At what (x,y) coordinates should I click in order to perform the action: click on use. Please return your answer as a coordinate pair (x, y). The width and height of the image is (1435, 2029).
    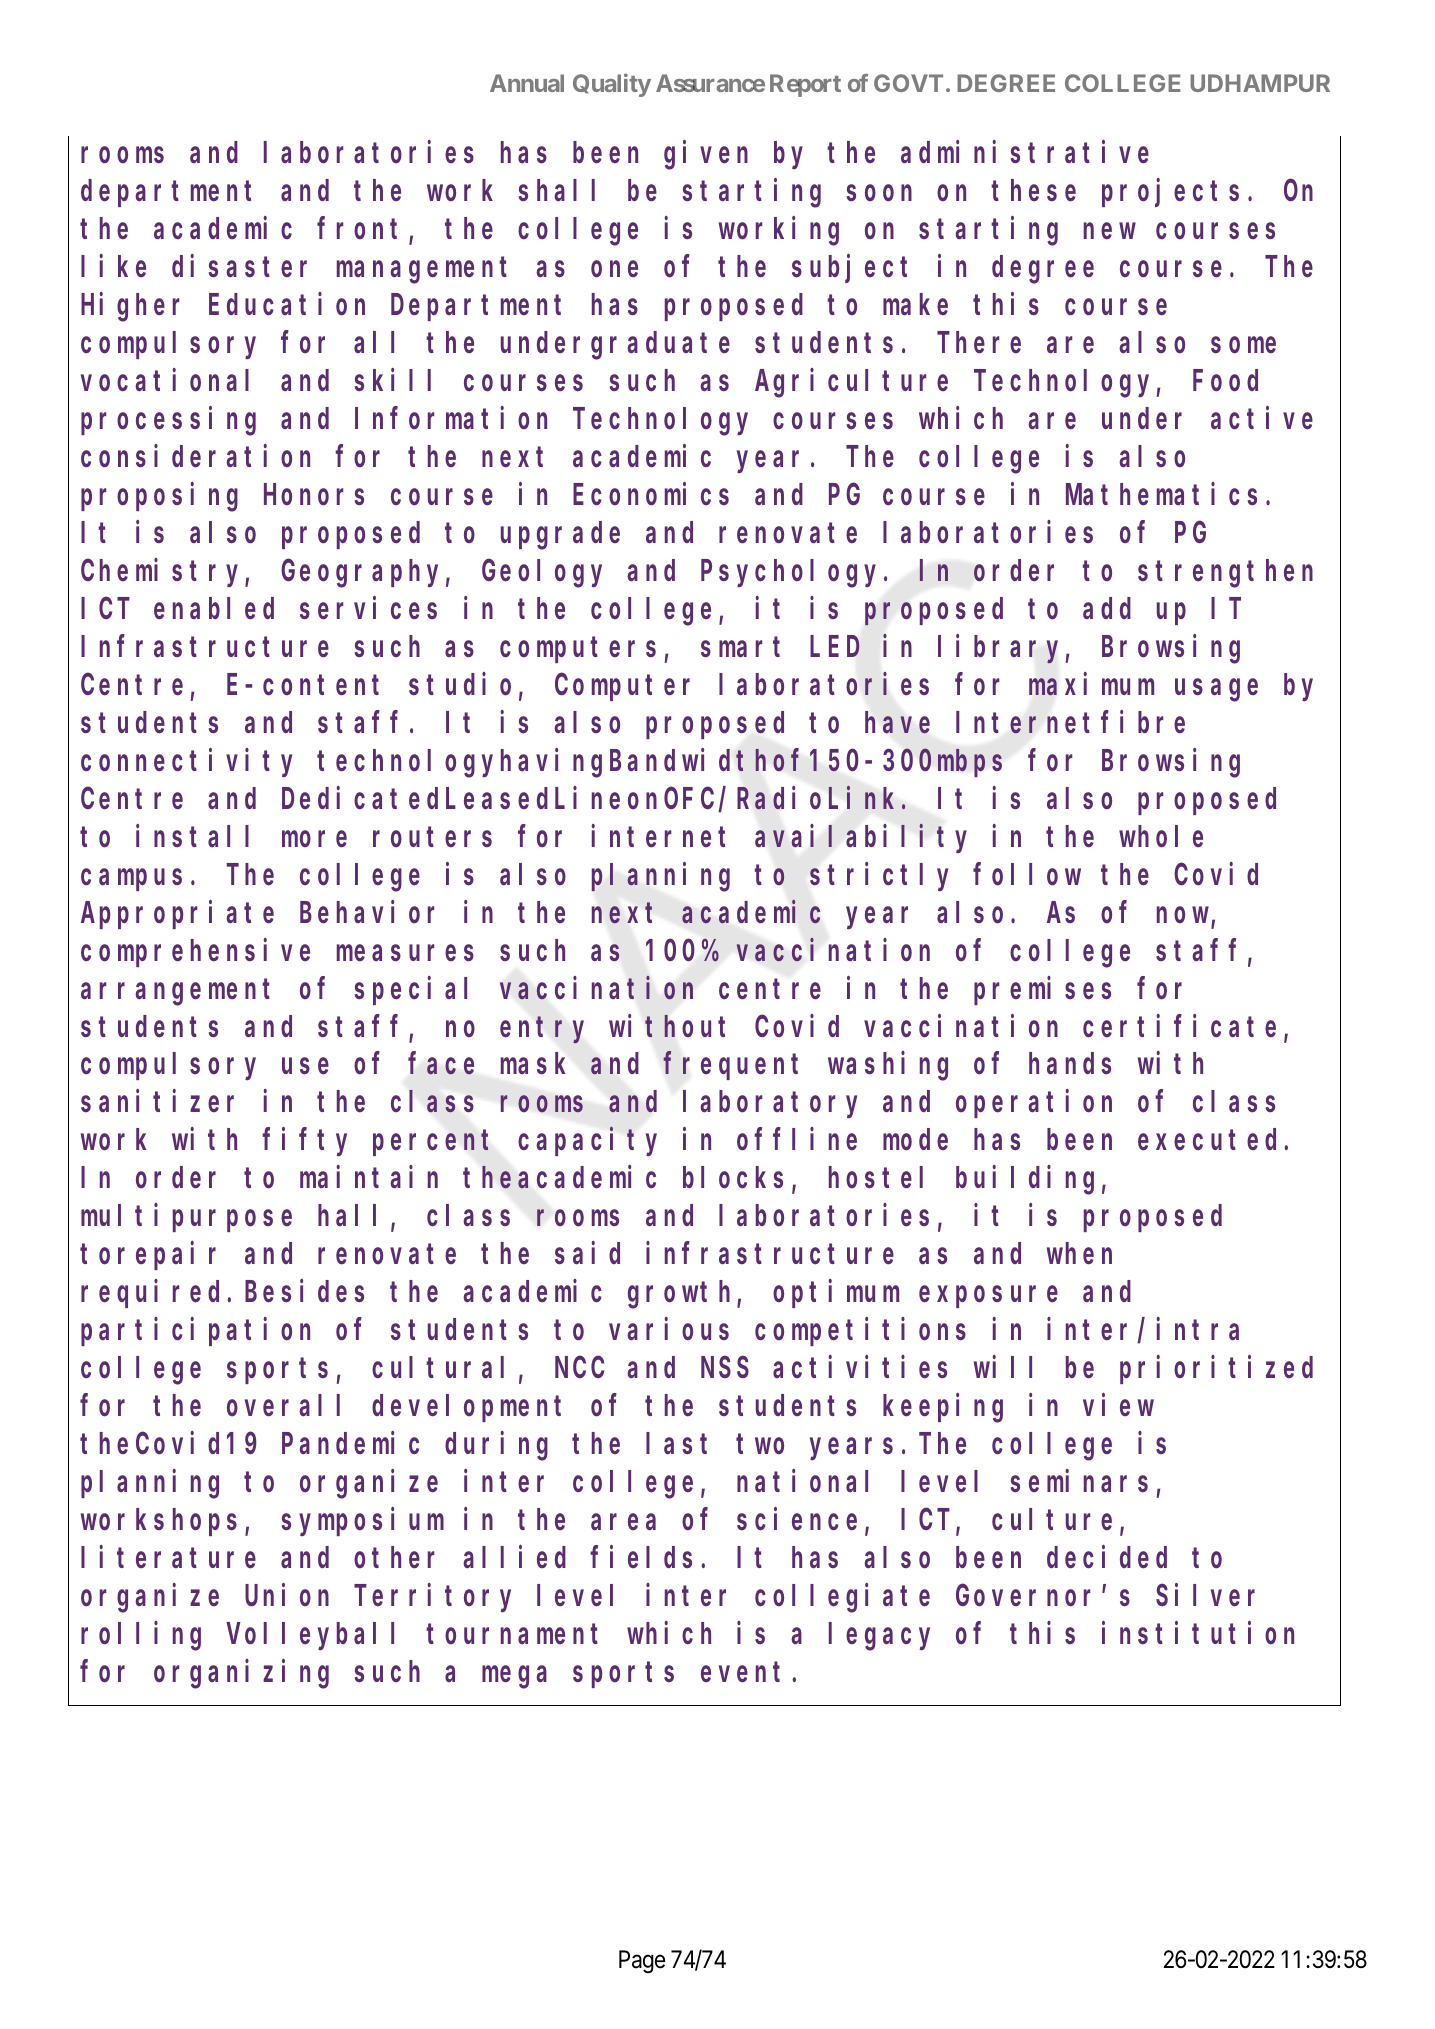
    Looking at the image, I should click on (305, 1067).
